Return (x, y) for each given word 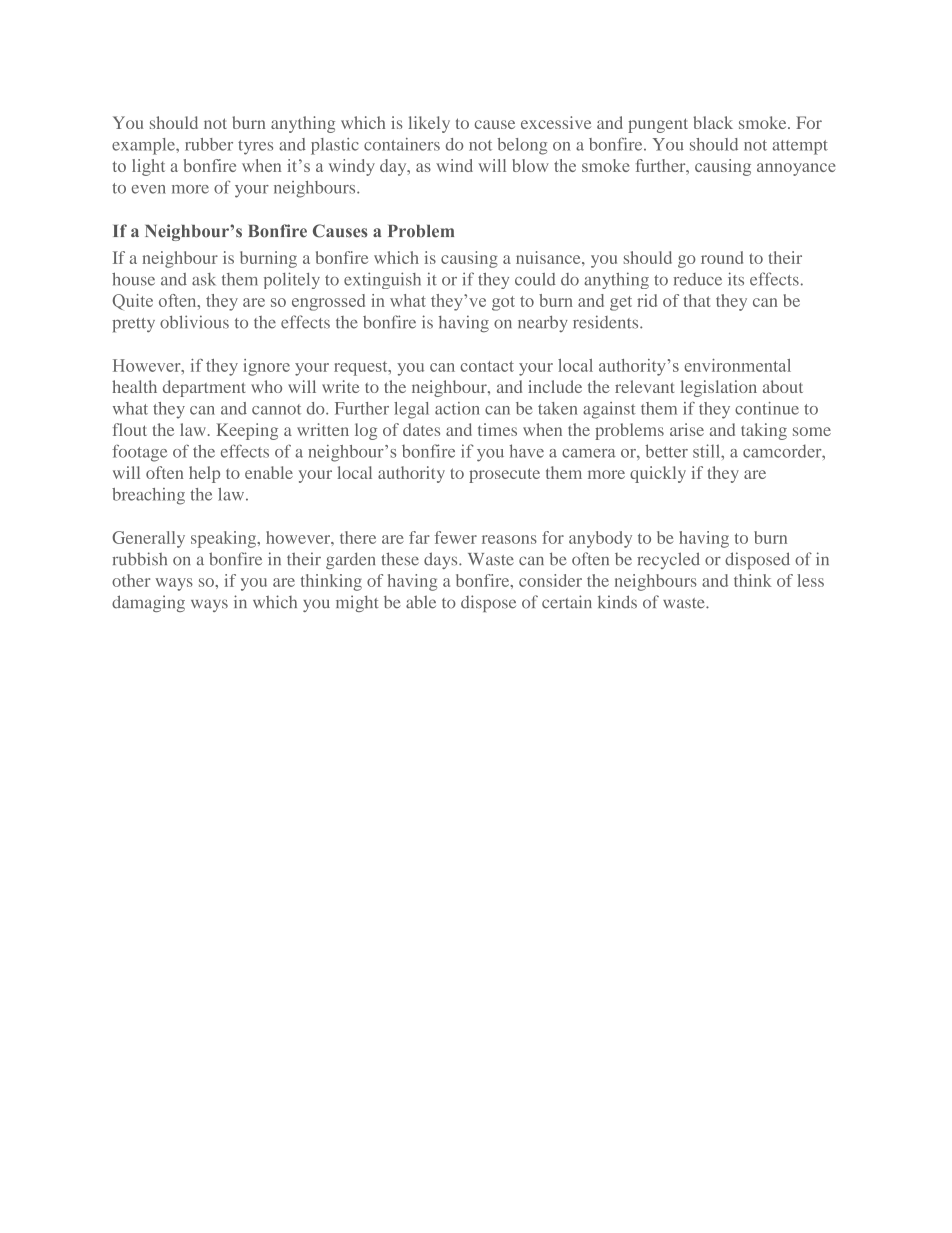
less (810, 580)
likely (429, 124)
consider (550, 580)
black (713, 122)
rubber (209, 144)
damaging (148, 603)
